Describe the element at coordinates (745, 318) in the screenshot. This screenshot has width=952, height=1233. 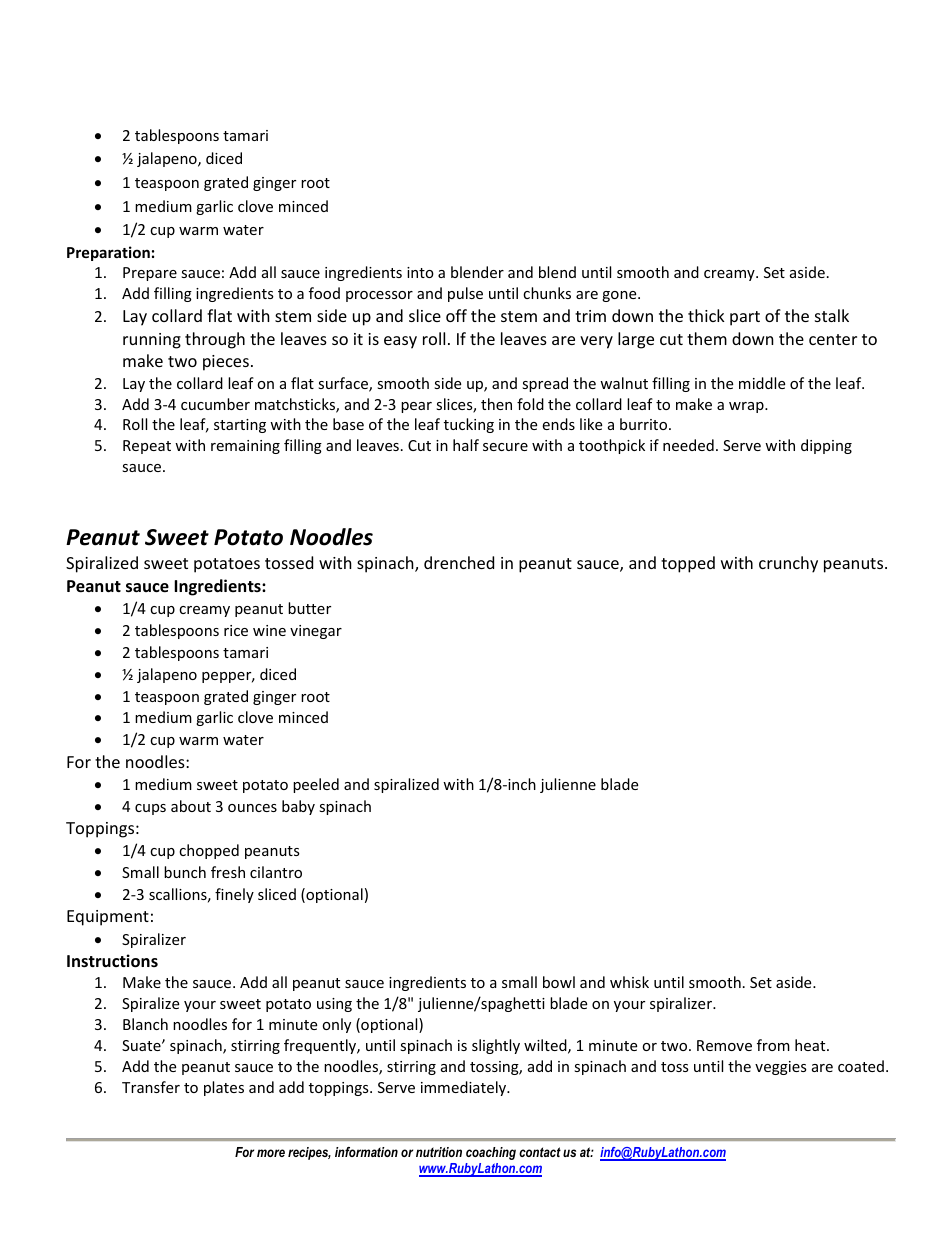
I see `part` at that location.
